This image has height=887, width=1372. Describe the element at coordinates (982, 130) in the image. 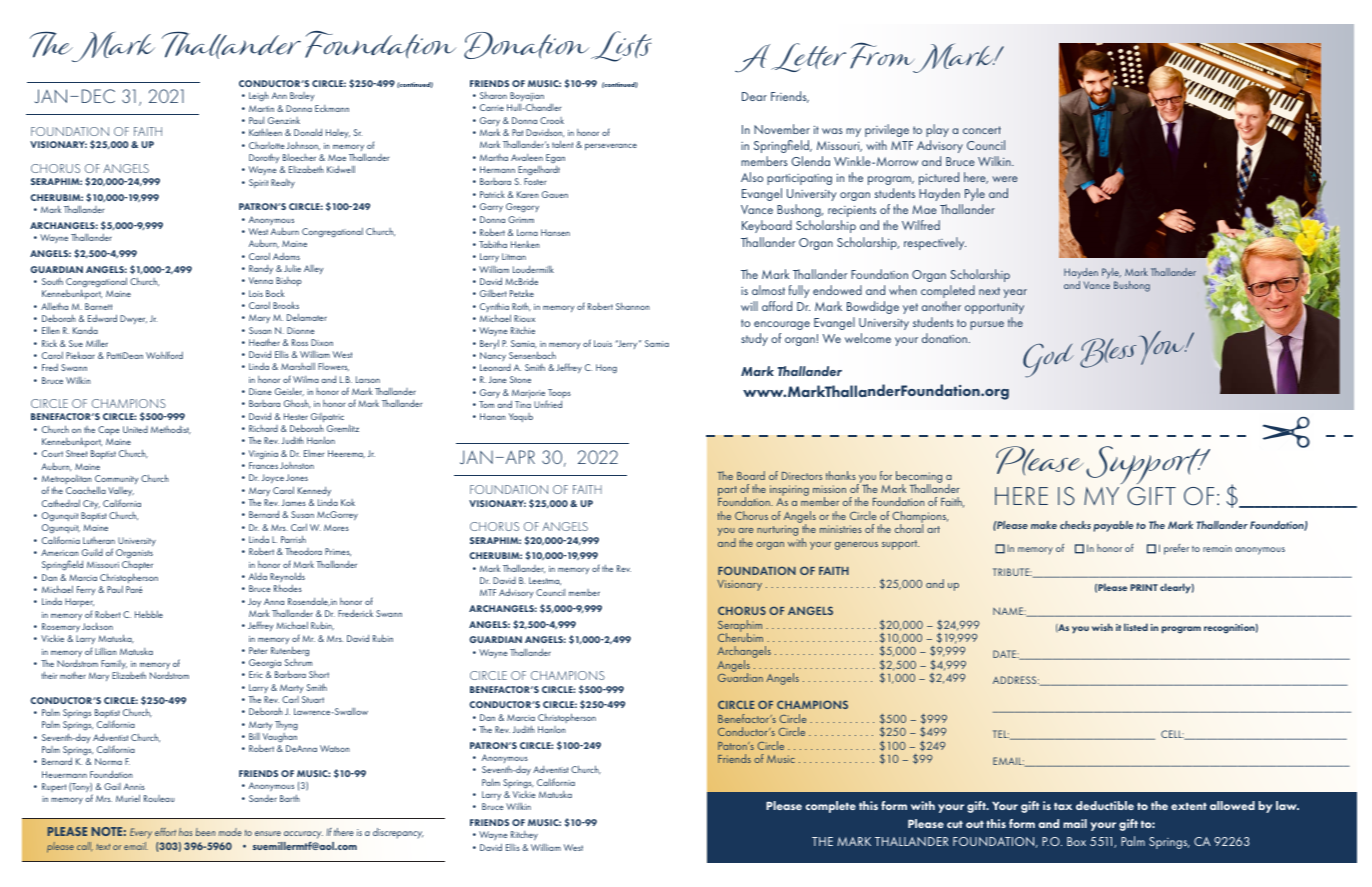

I see `concert` at that location.
